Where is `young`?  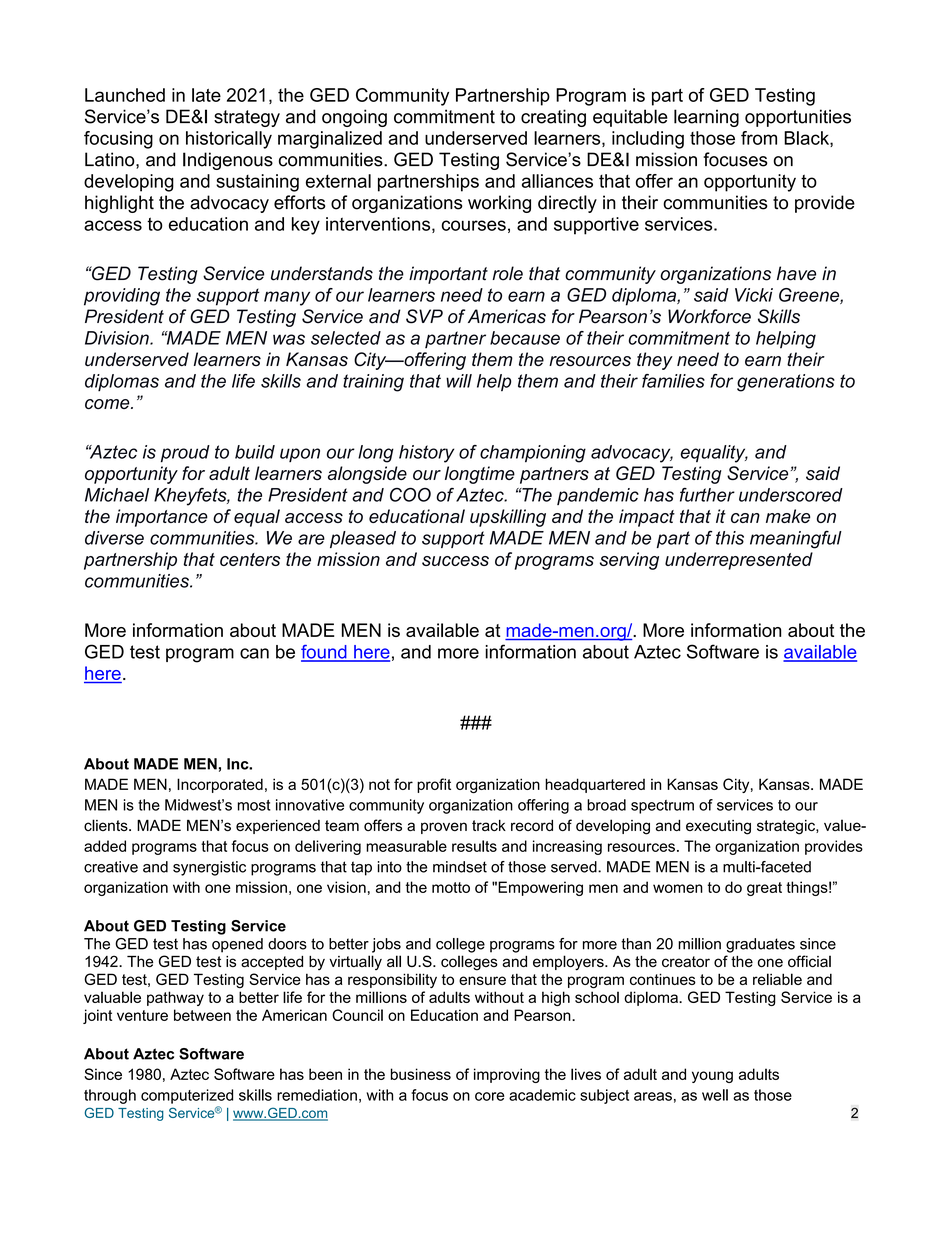
young is located at coordinates (712, 1077).
